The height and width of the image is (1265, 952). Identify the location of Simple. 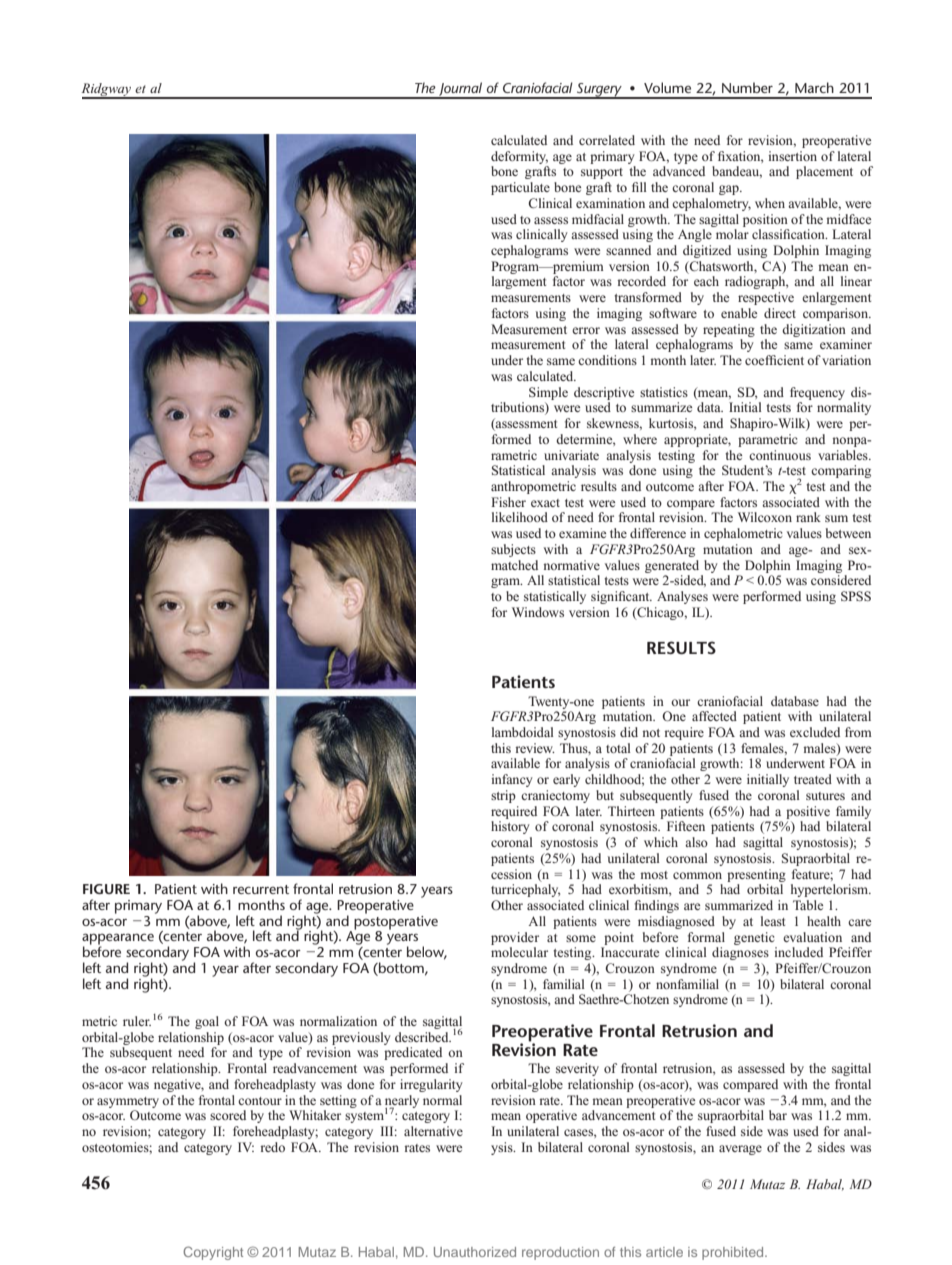
(548, 393).
